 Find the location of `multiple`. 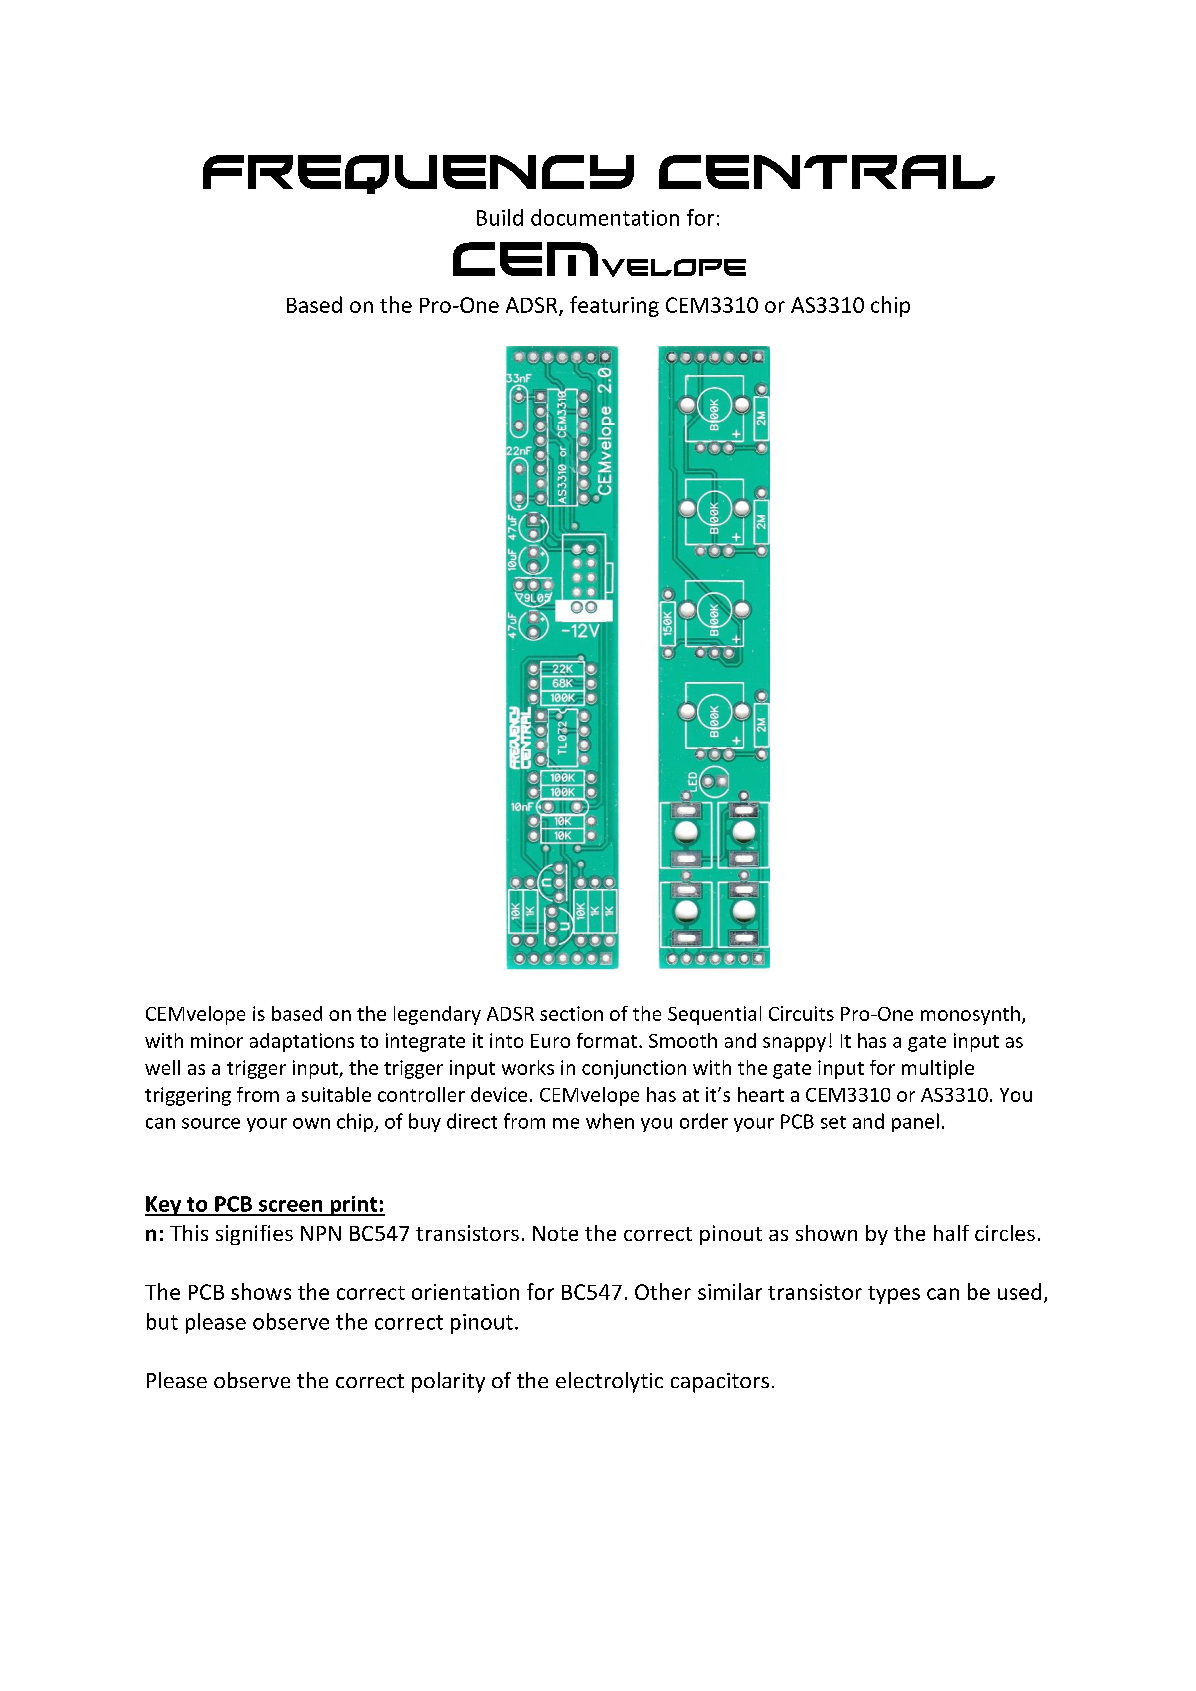

multiple is located at coordinates (938, 1069).
